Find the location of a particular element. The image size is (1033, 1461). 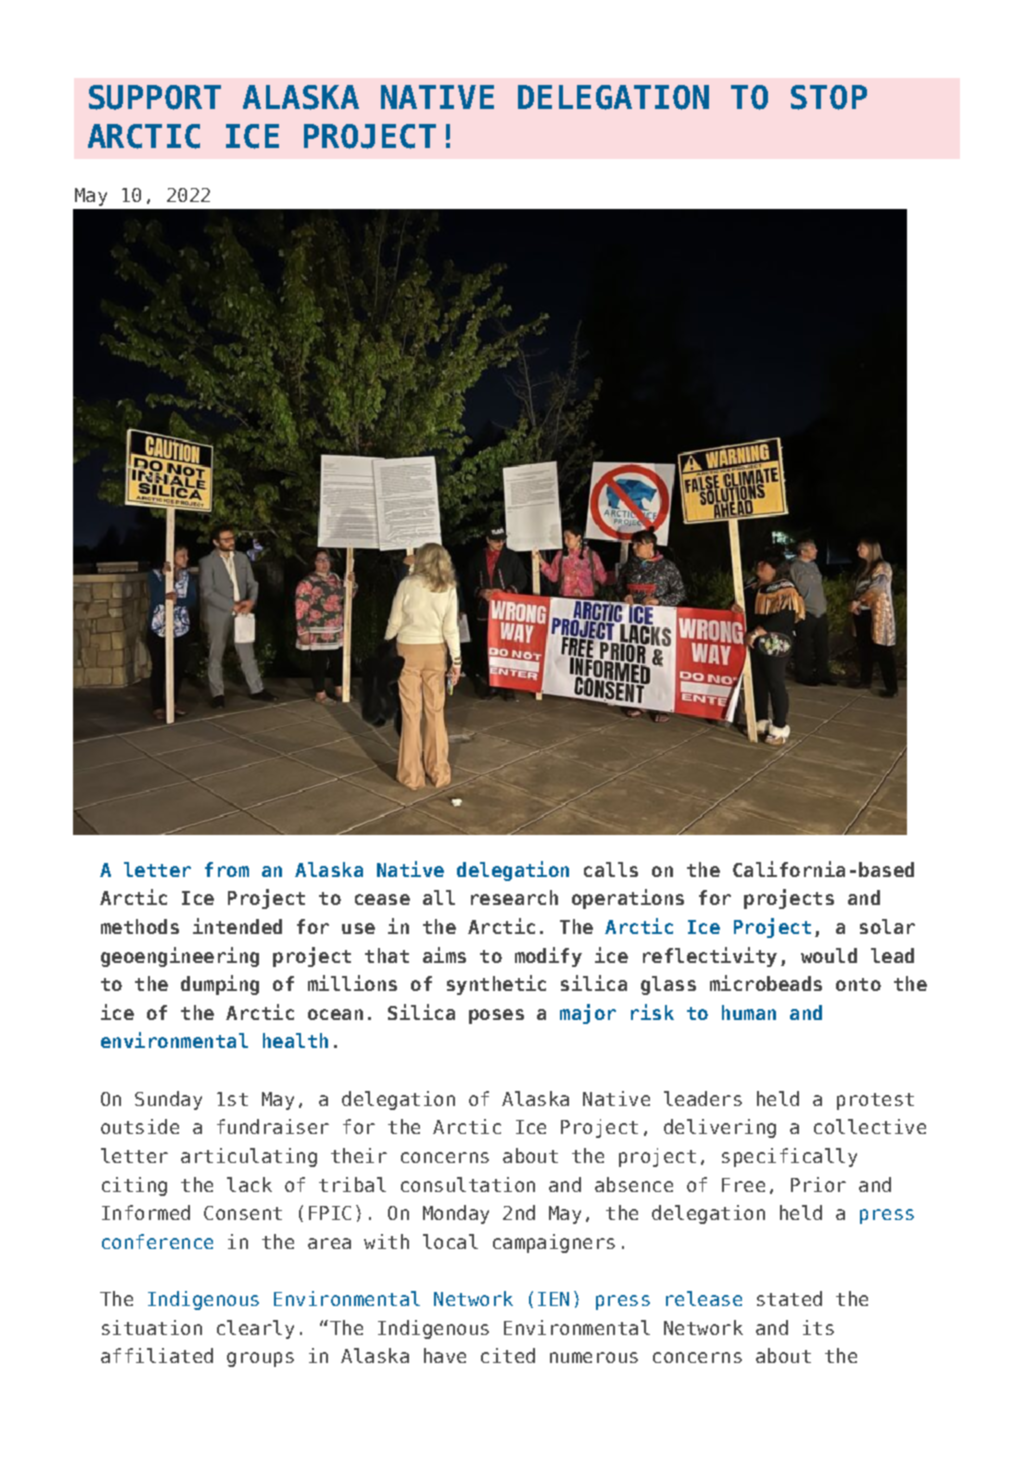

research is located at coordinates (514, 897).
